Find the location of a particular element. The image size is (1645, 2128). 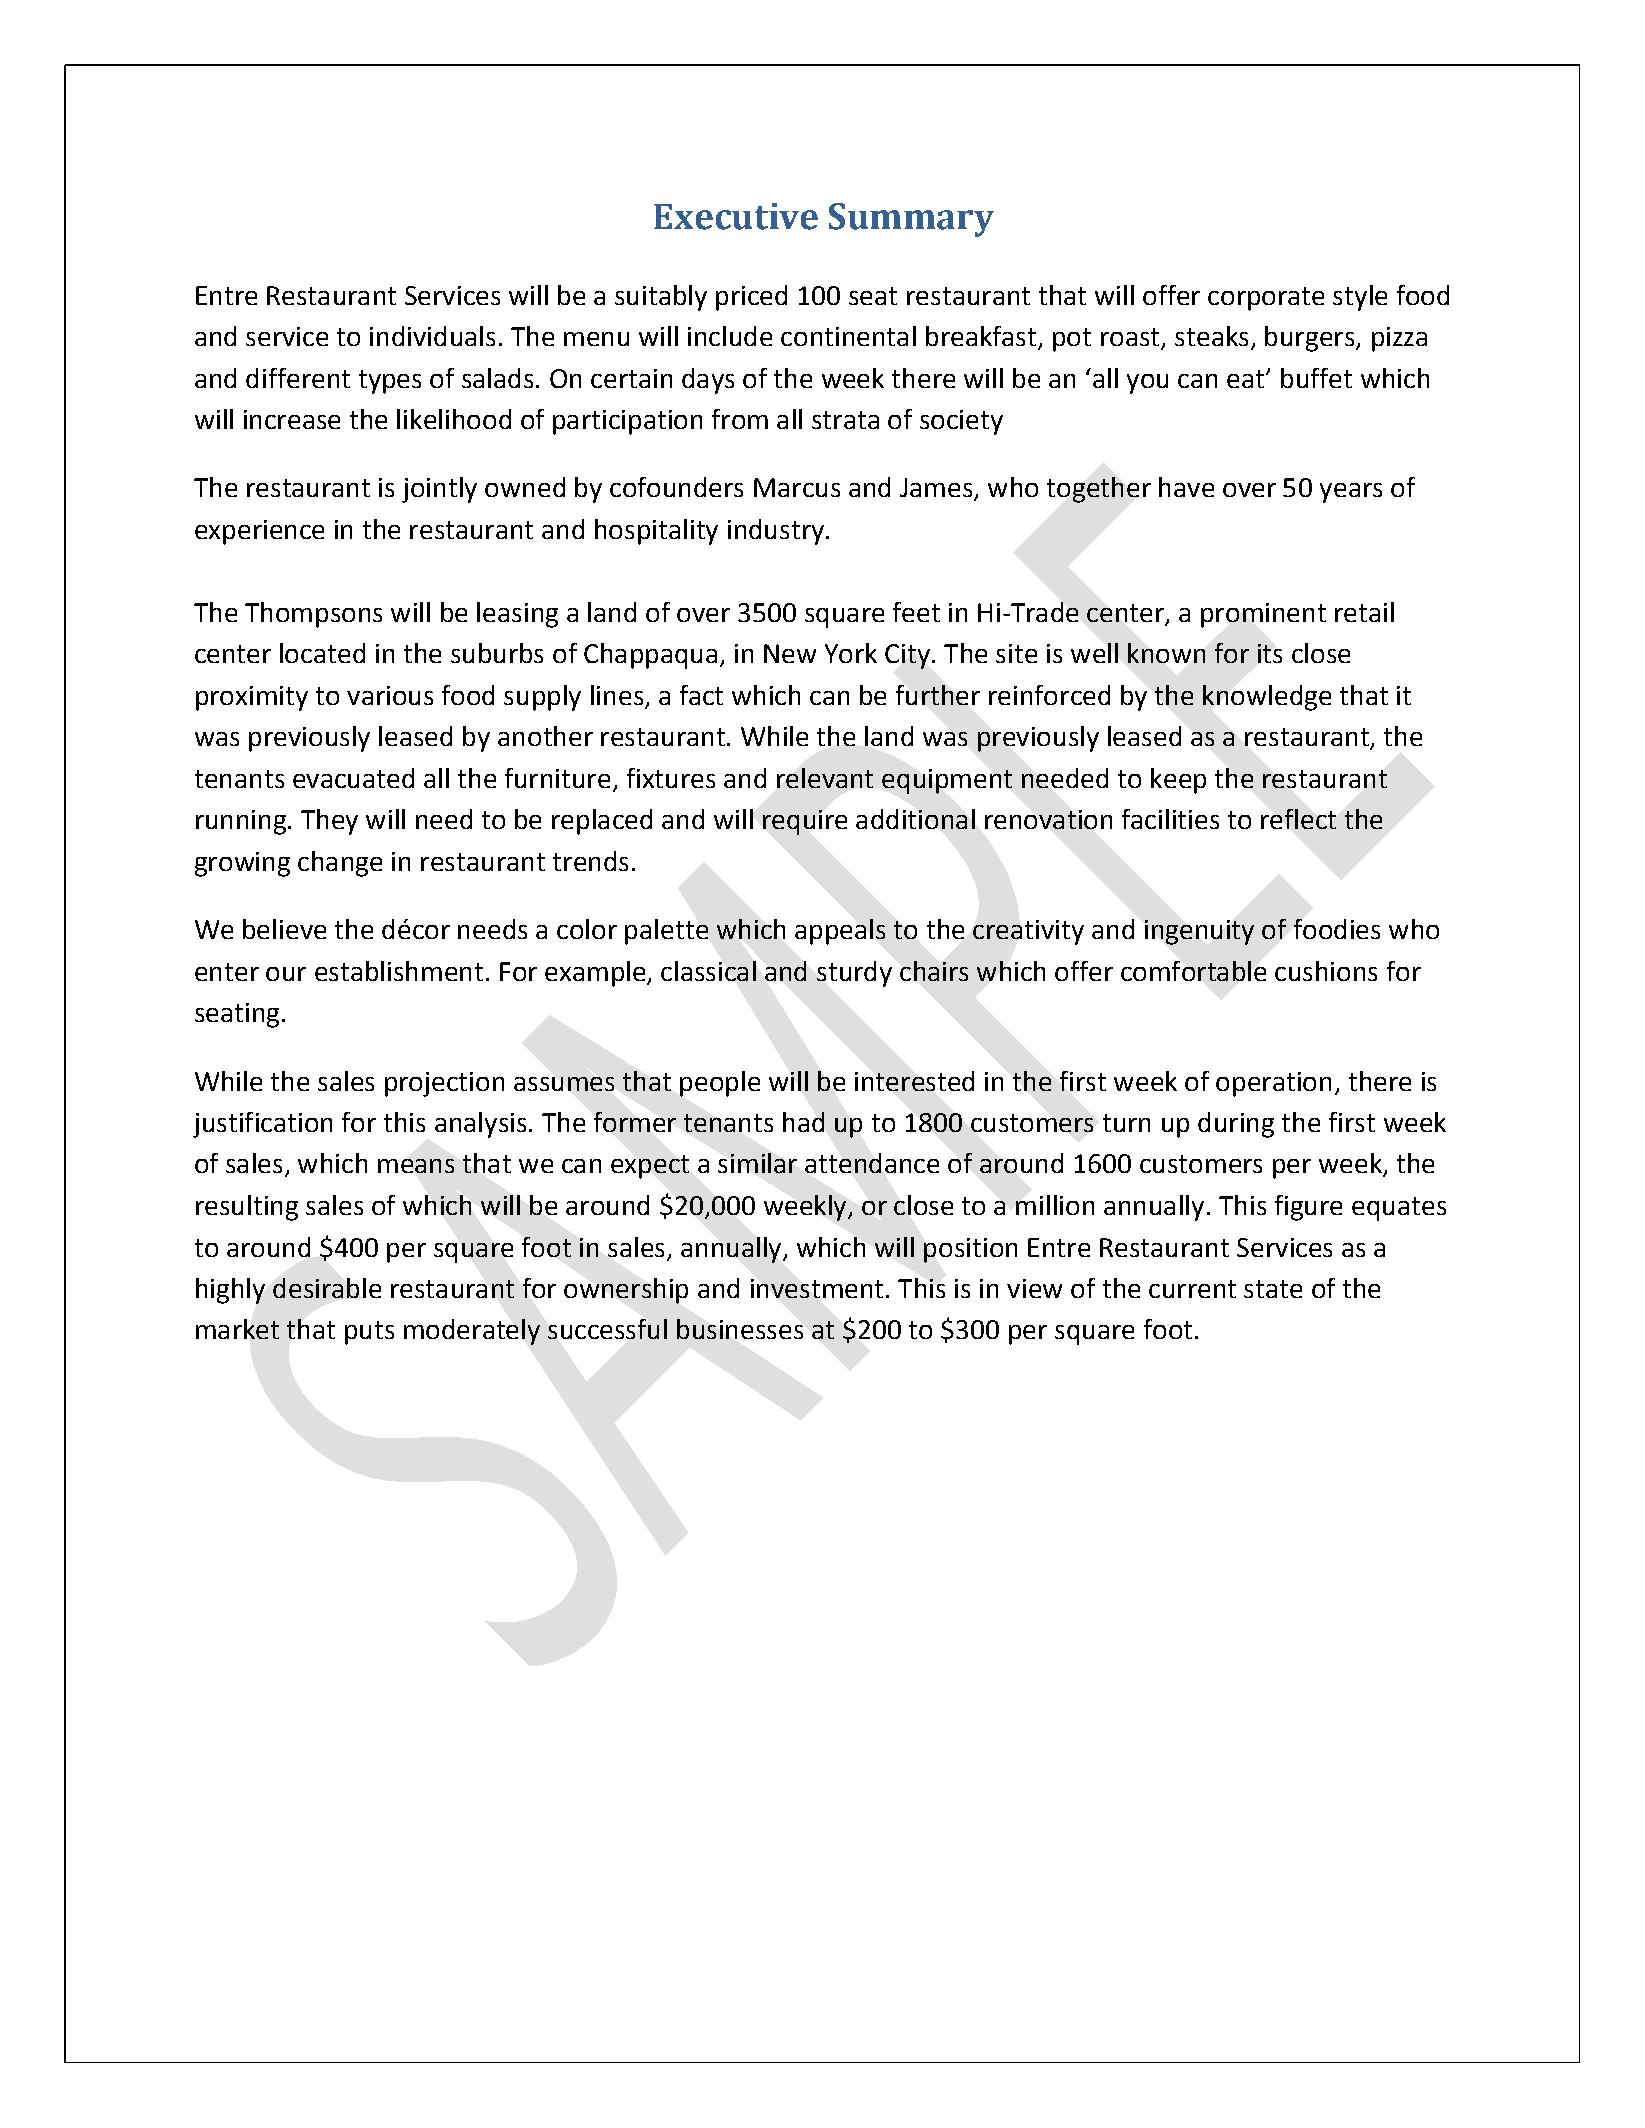

various is located at coordinates (390, 695).
